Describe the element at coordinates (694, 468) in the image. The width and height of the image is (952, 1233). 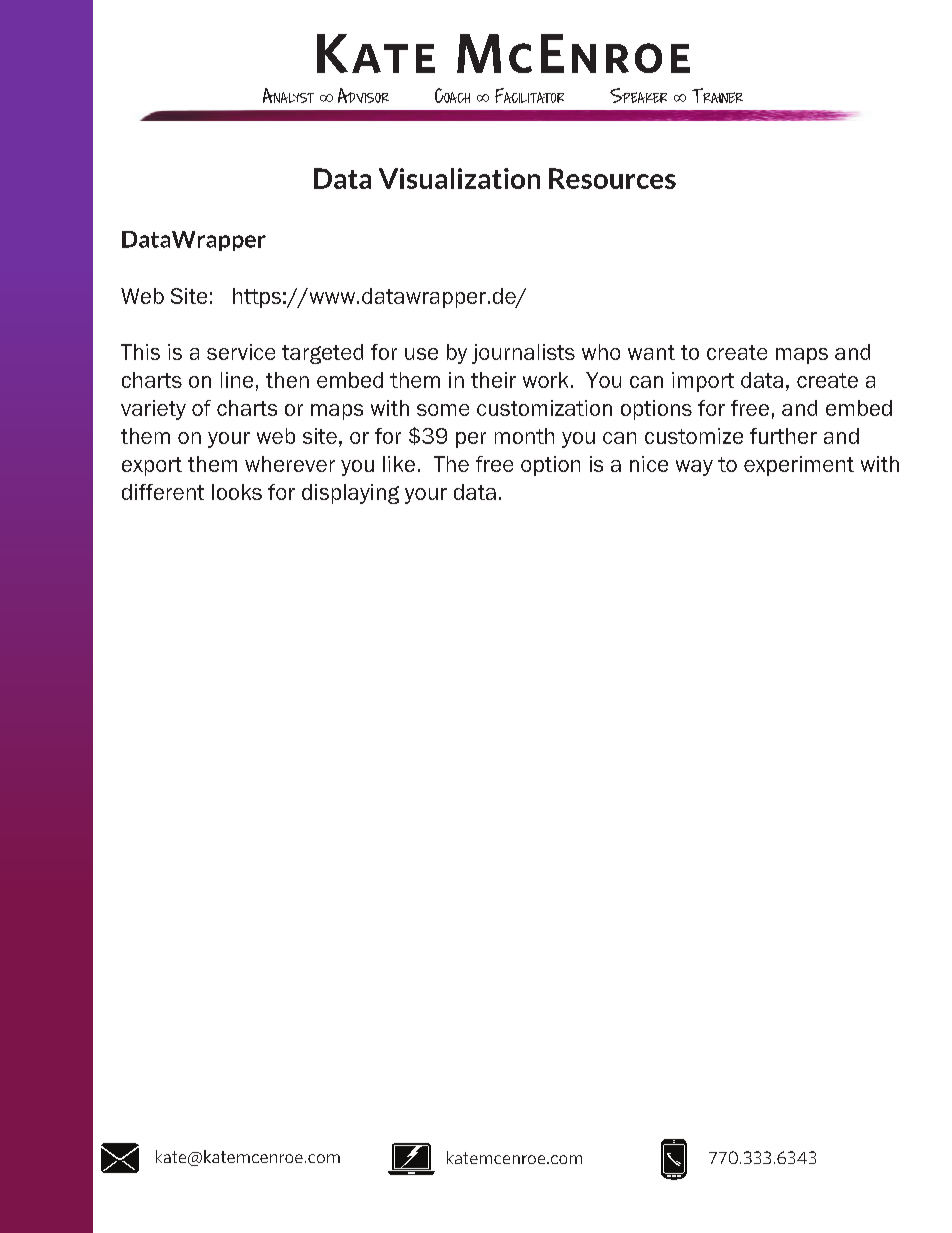
I see `way` at that location.
